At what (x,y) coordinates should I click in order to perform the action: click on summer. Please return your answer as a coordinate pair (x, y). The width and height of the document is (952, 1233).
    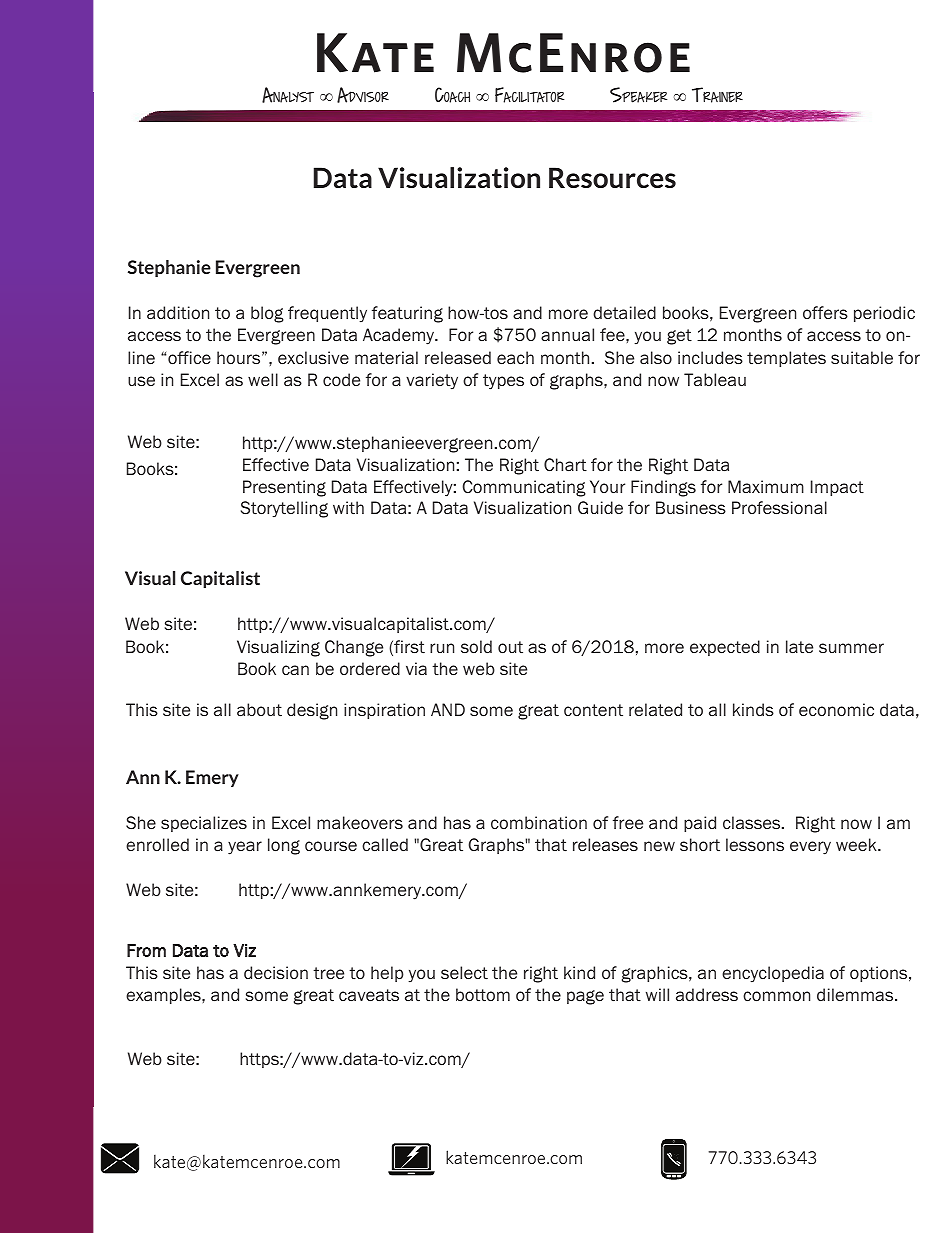
    Looking at the image, I should click on (851, 648).
